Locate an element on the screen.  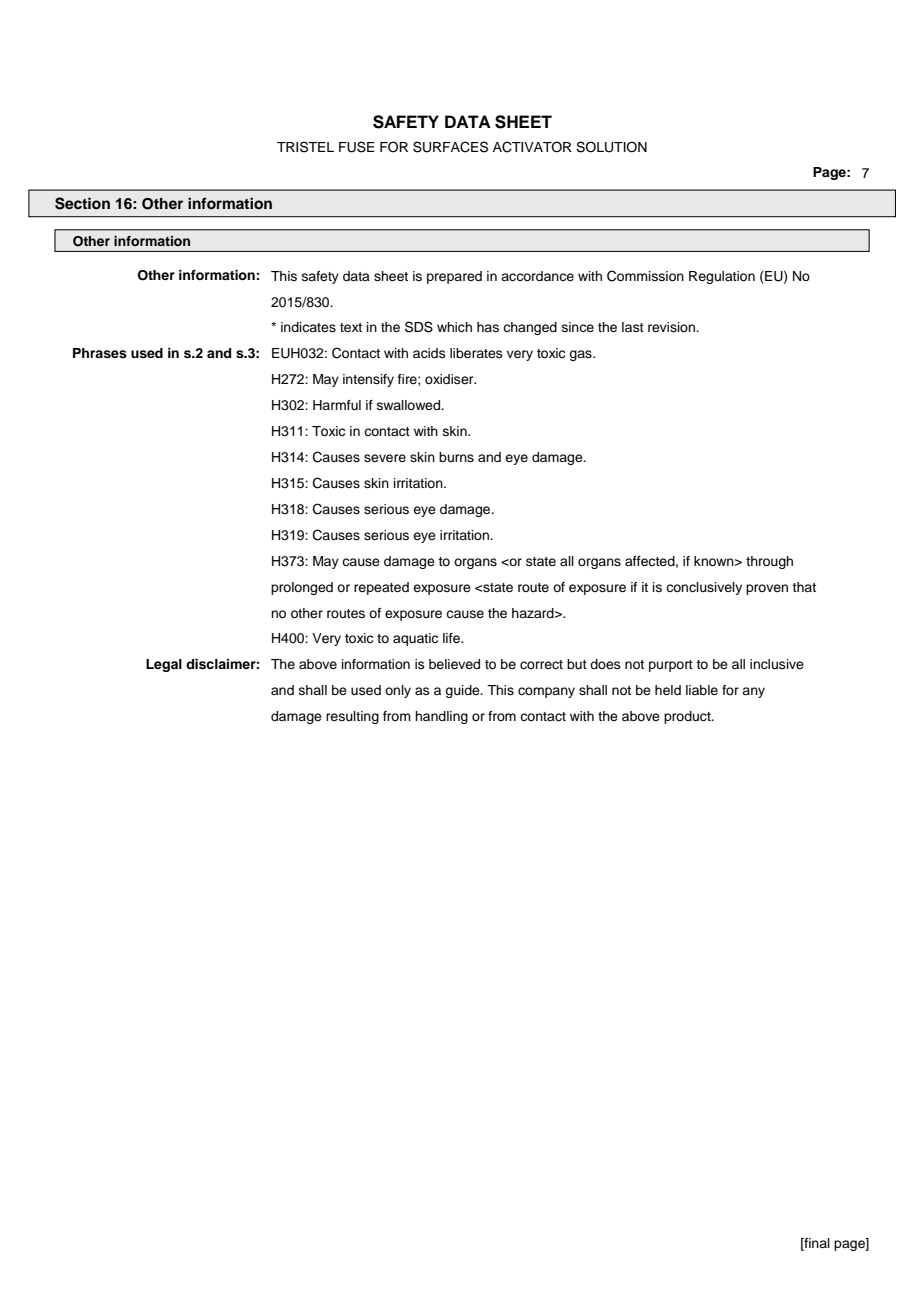
SOLUTION is located at coordinates (611, 147).
